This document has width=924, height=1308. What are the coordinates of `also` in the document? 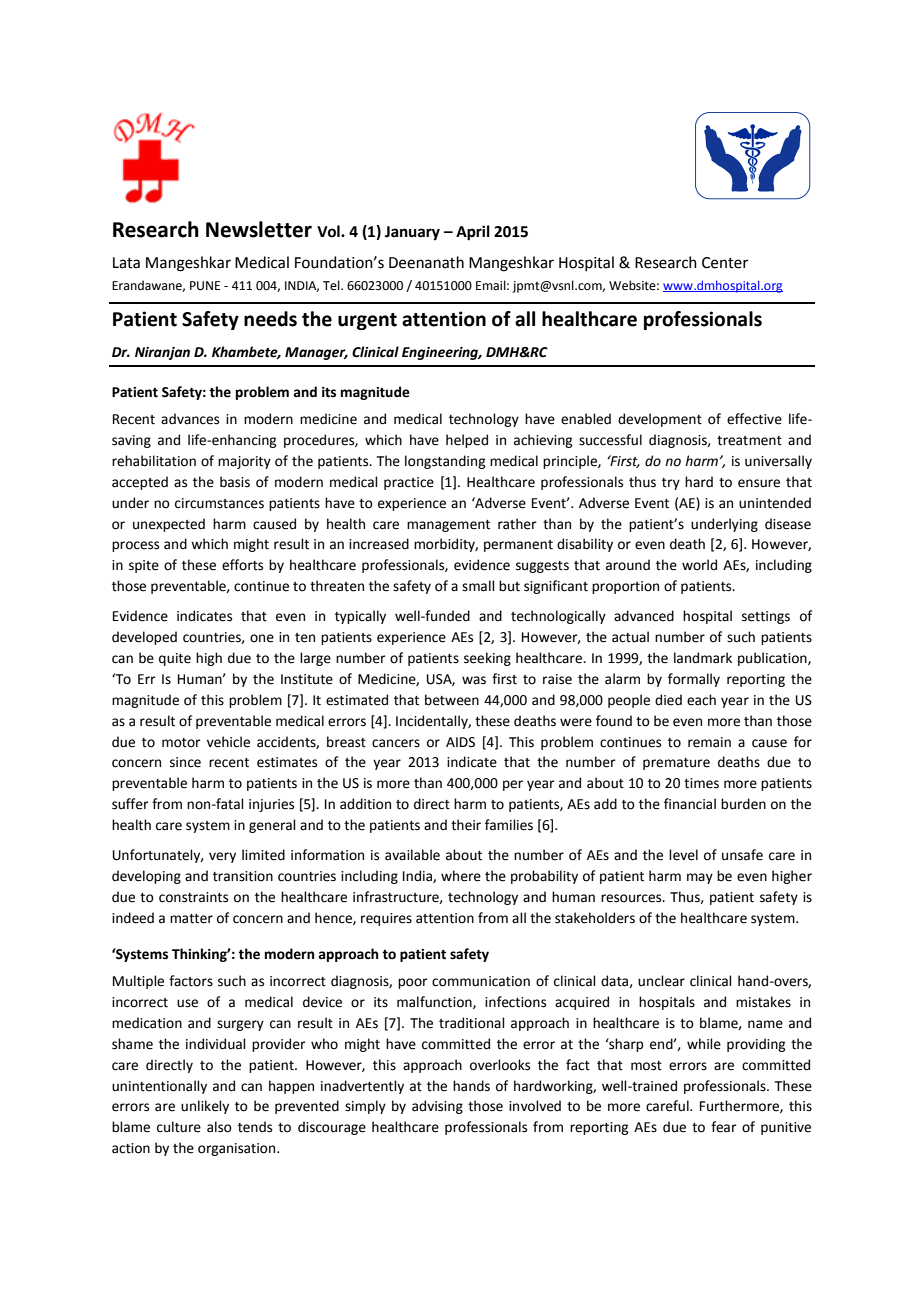 It's located at (219, 1127).
